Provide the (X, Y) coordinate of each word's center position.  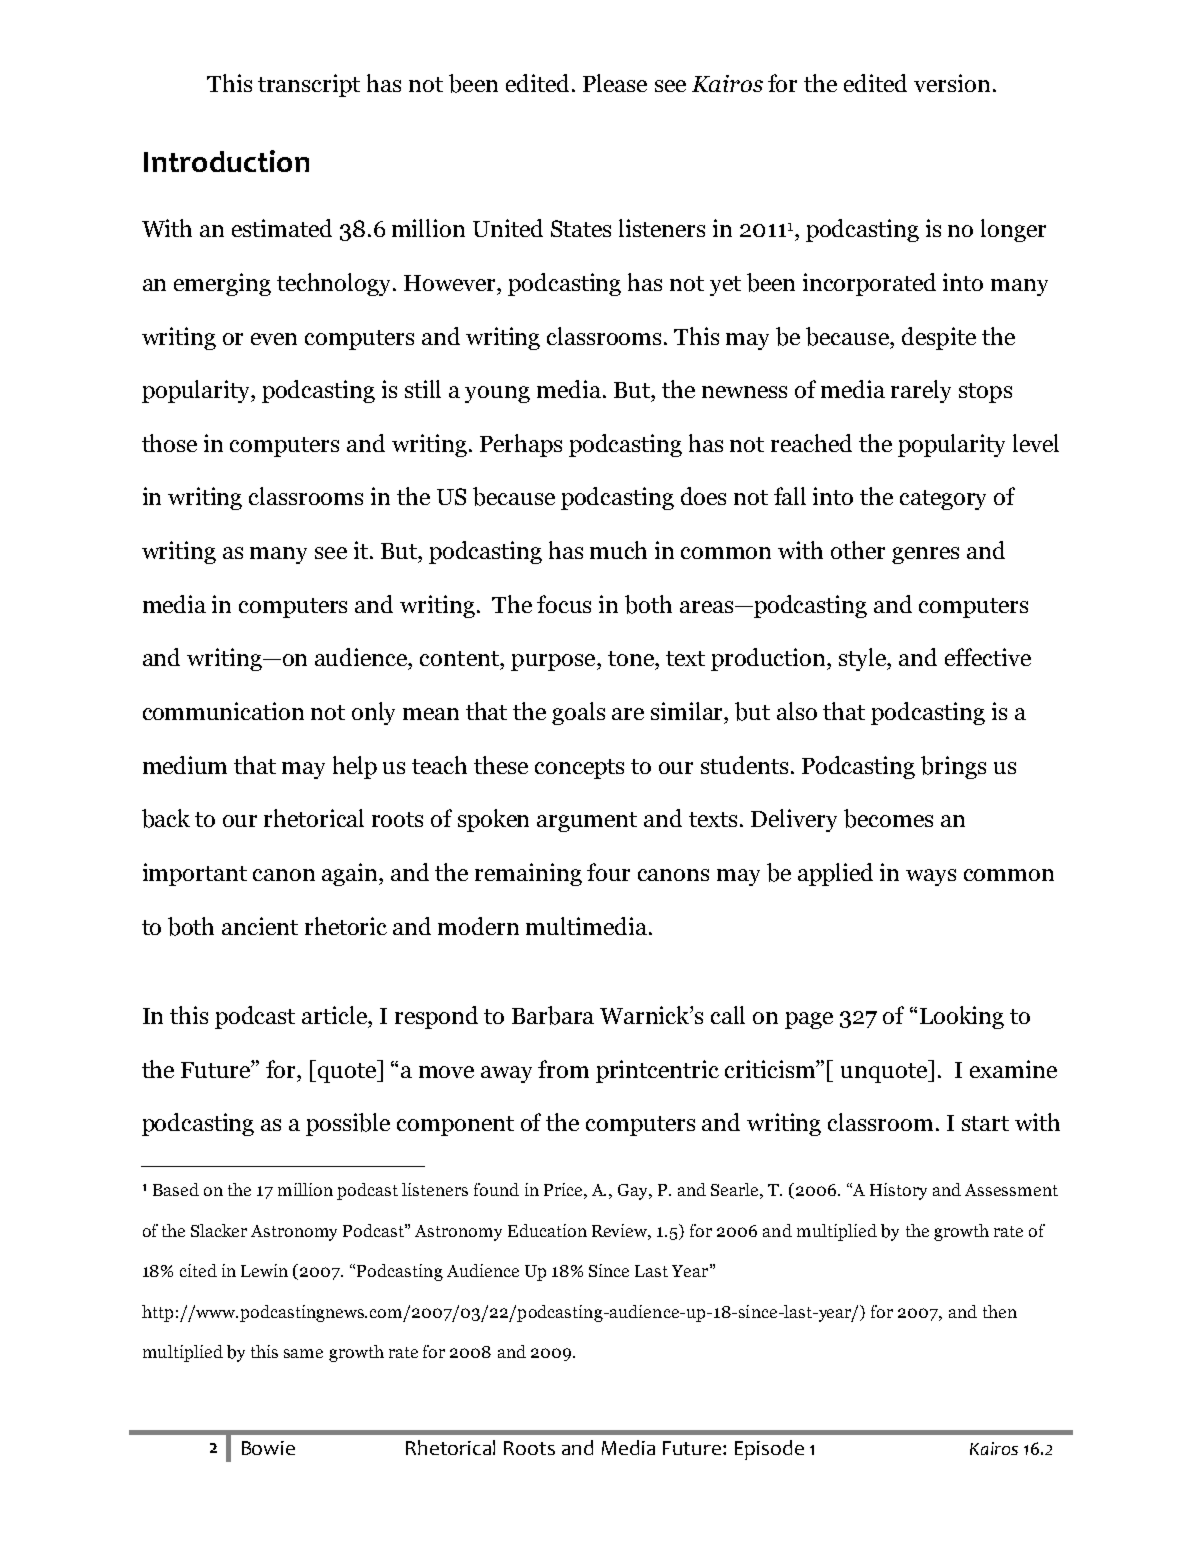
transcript (309, 85)
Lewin (264, 1270)
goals (578, 713)
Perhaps (521, 445)
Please (615, 83)
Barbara (553, 1015)
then (1000, 1311)
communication (223, 711)
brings (953, 767)
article (335, 1015)
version (952, 83)
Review (621, 1232)
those (169, 443)
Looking (962, 1017)
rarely (921, 391)
